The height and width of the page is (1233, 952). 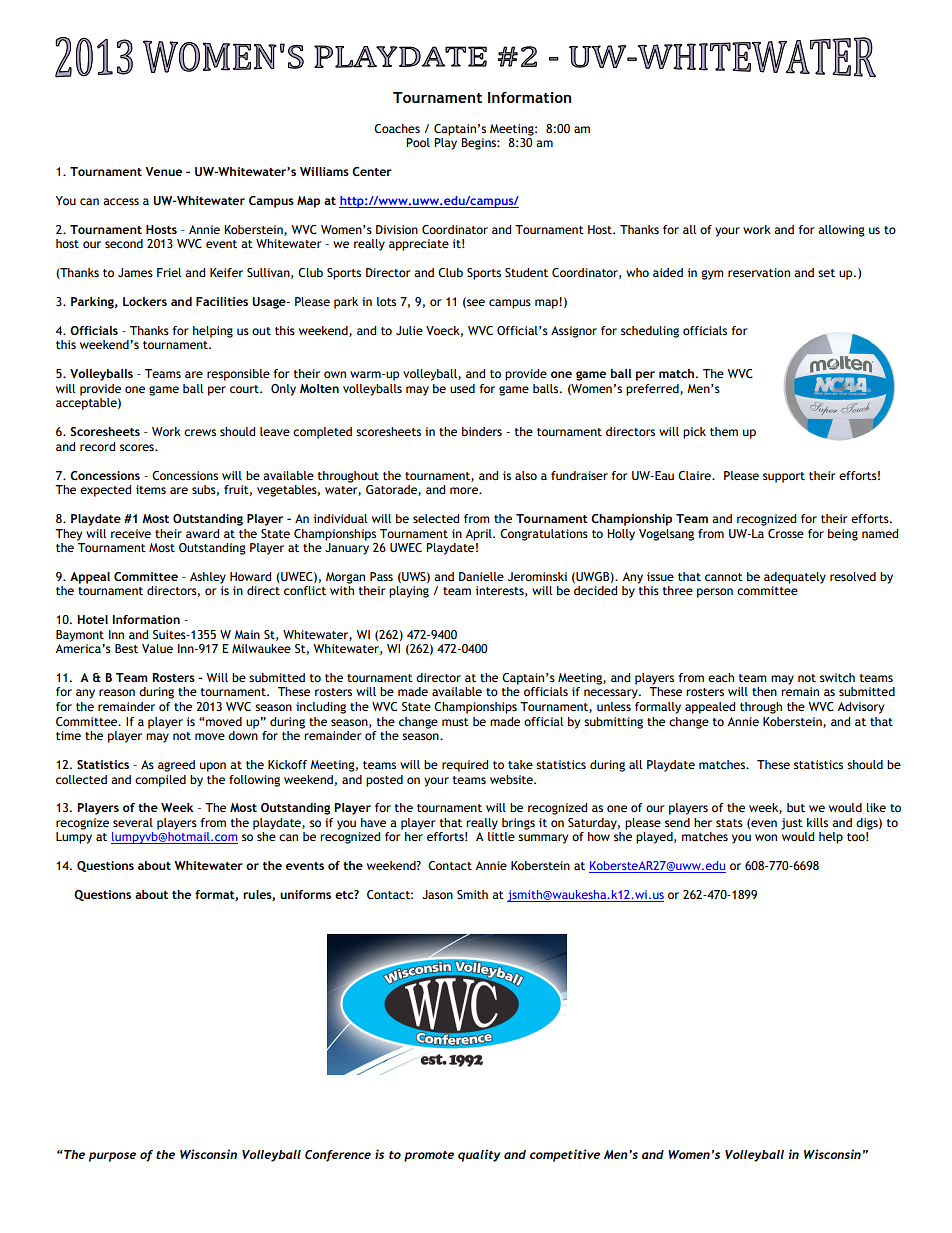 I want to click on receive, so click(x=131, y=533).
